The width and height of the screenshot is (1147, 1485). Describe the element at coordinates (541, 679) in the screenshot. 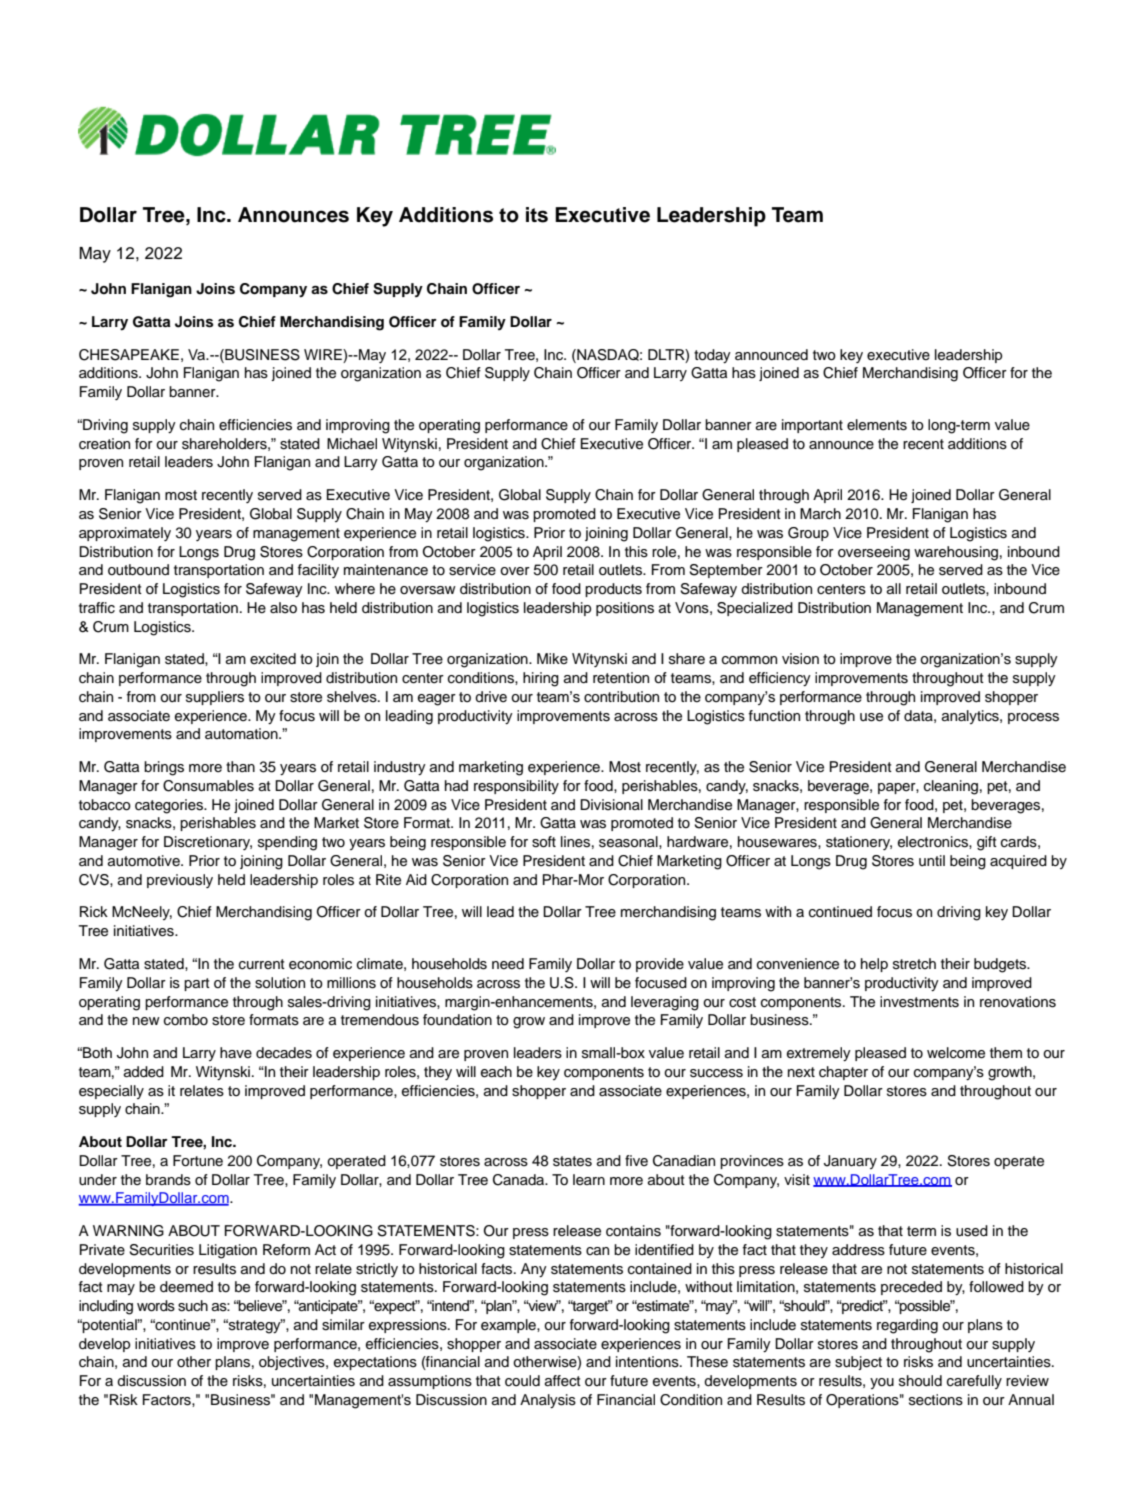

I see `hiring` at that location.
